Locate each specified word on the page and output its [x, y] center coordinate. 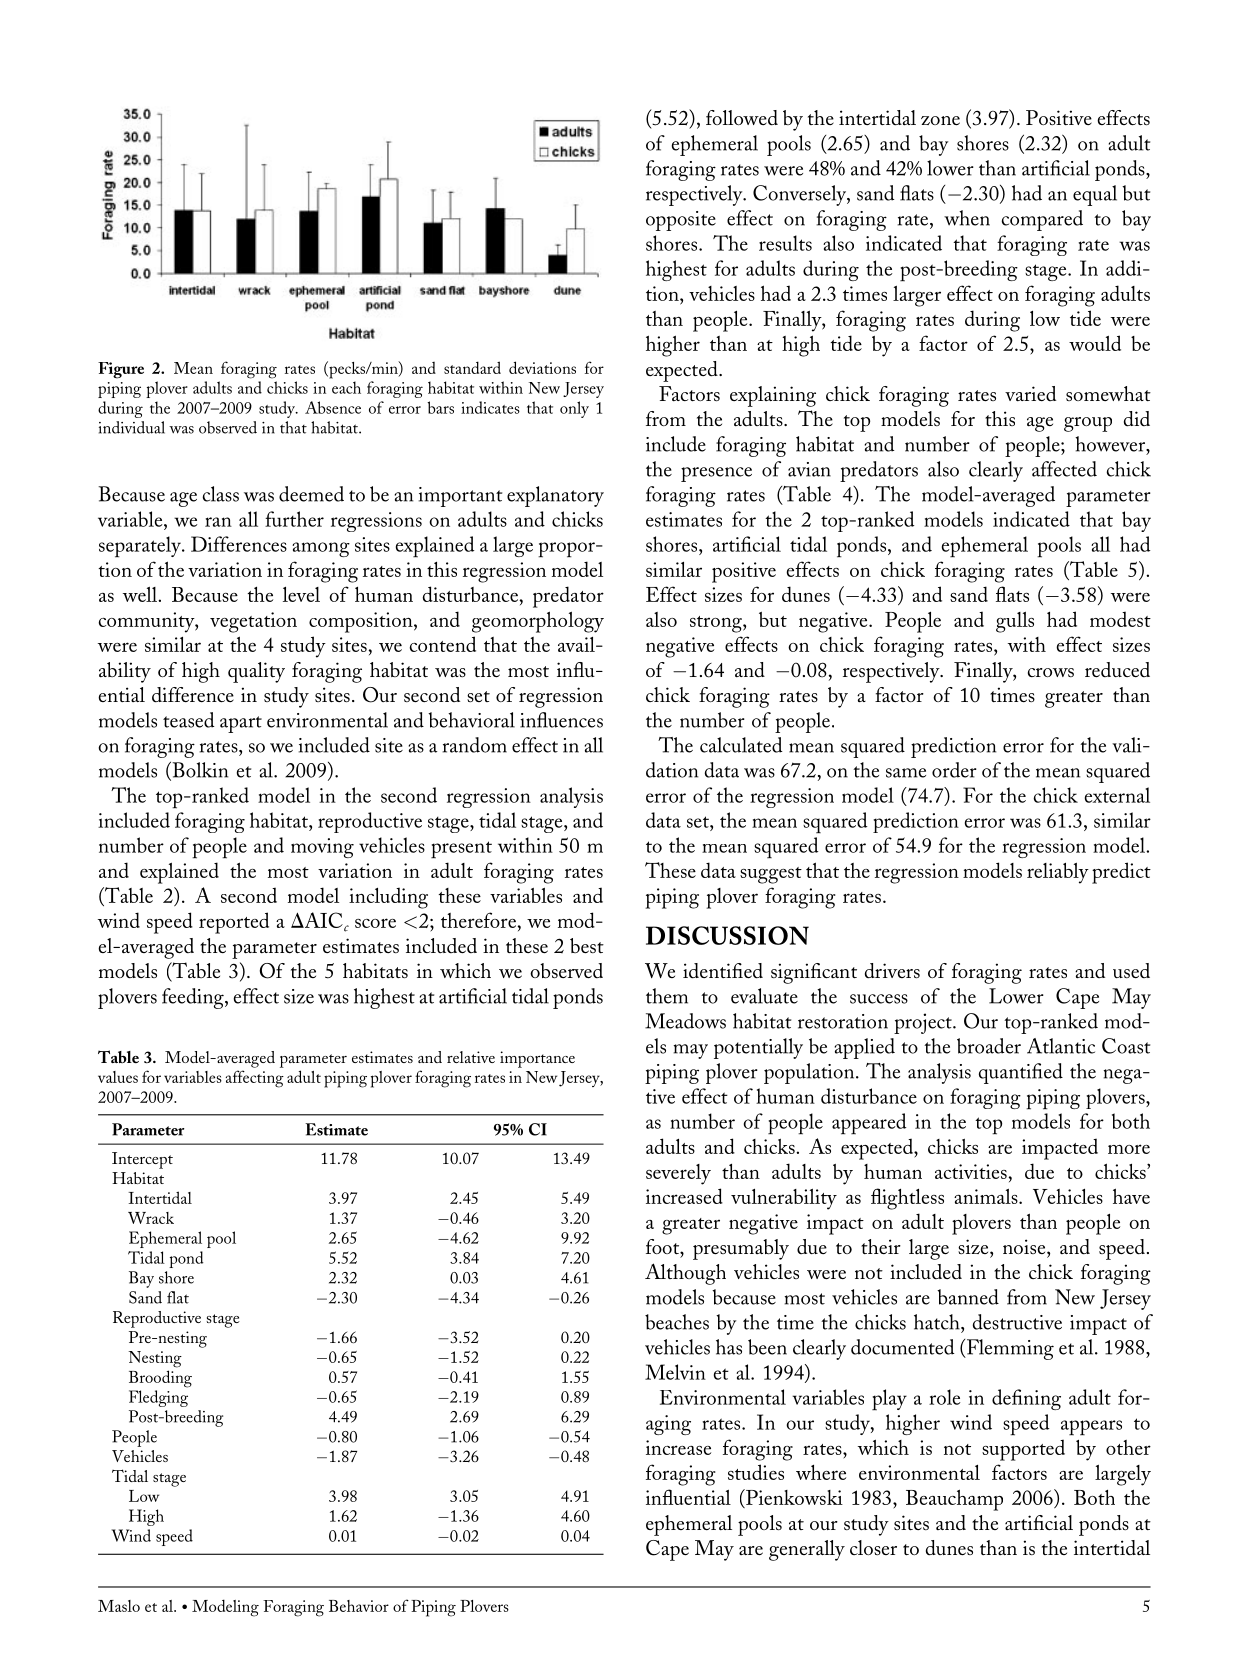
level [301, 594]
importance [537, 1059]
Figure [121, 370]
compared [1042, 220]
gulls [1015, 622]
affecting [255, 1079]
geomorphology [538, 622]
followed [742, 118]
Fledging [158, 1398]
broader [989, 1046]
